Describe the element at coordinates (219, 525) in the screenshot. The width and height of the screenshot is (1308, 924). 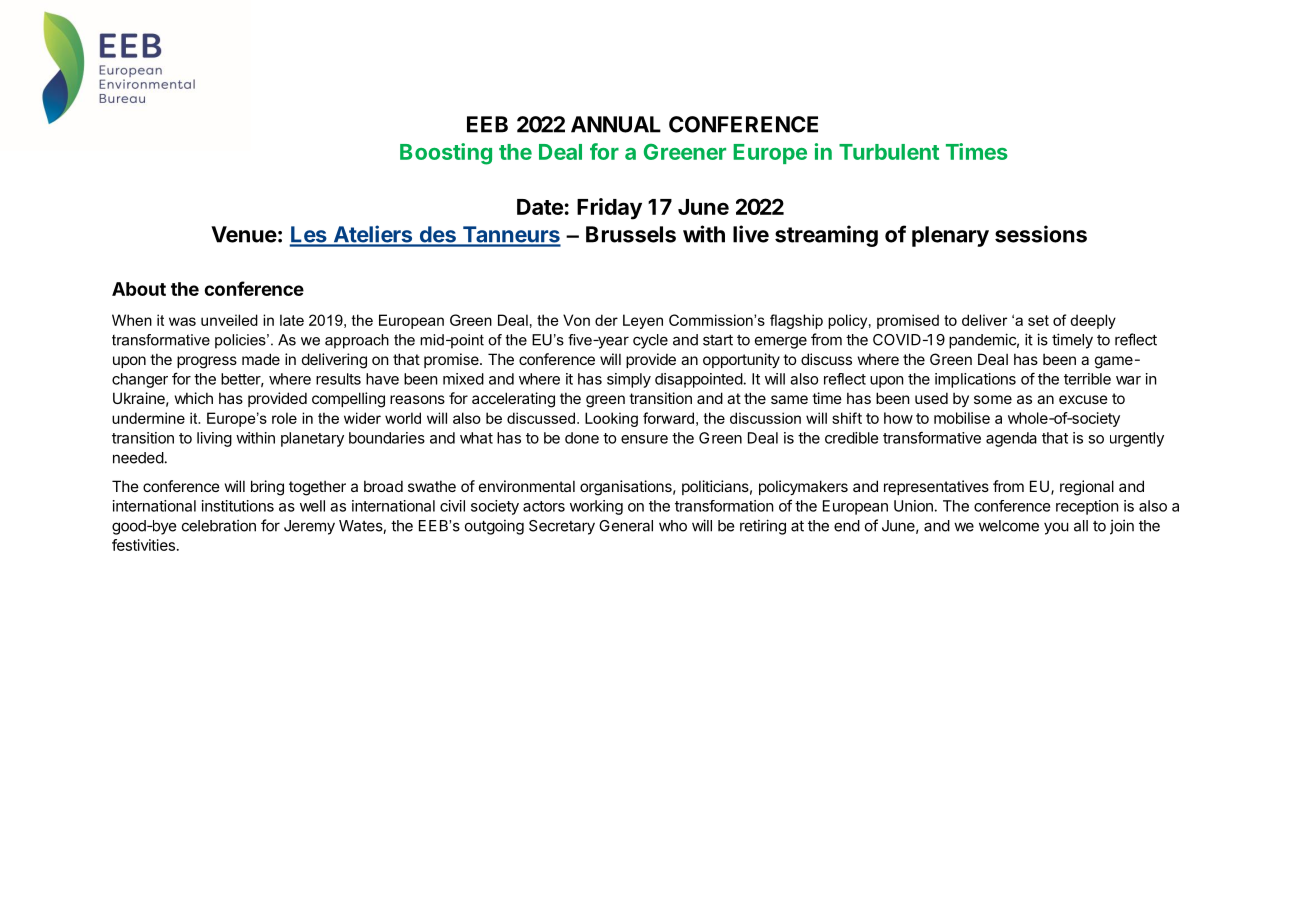
I see `celebration` at that location.
